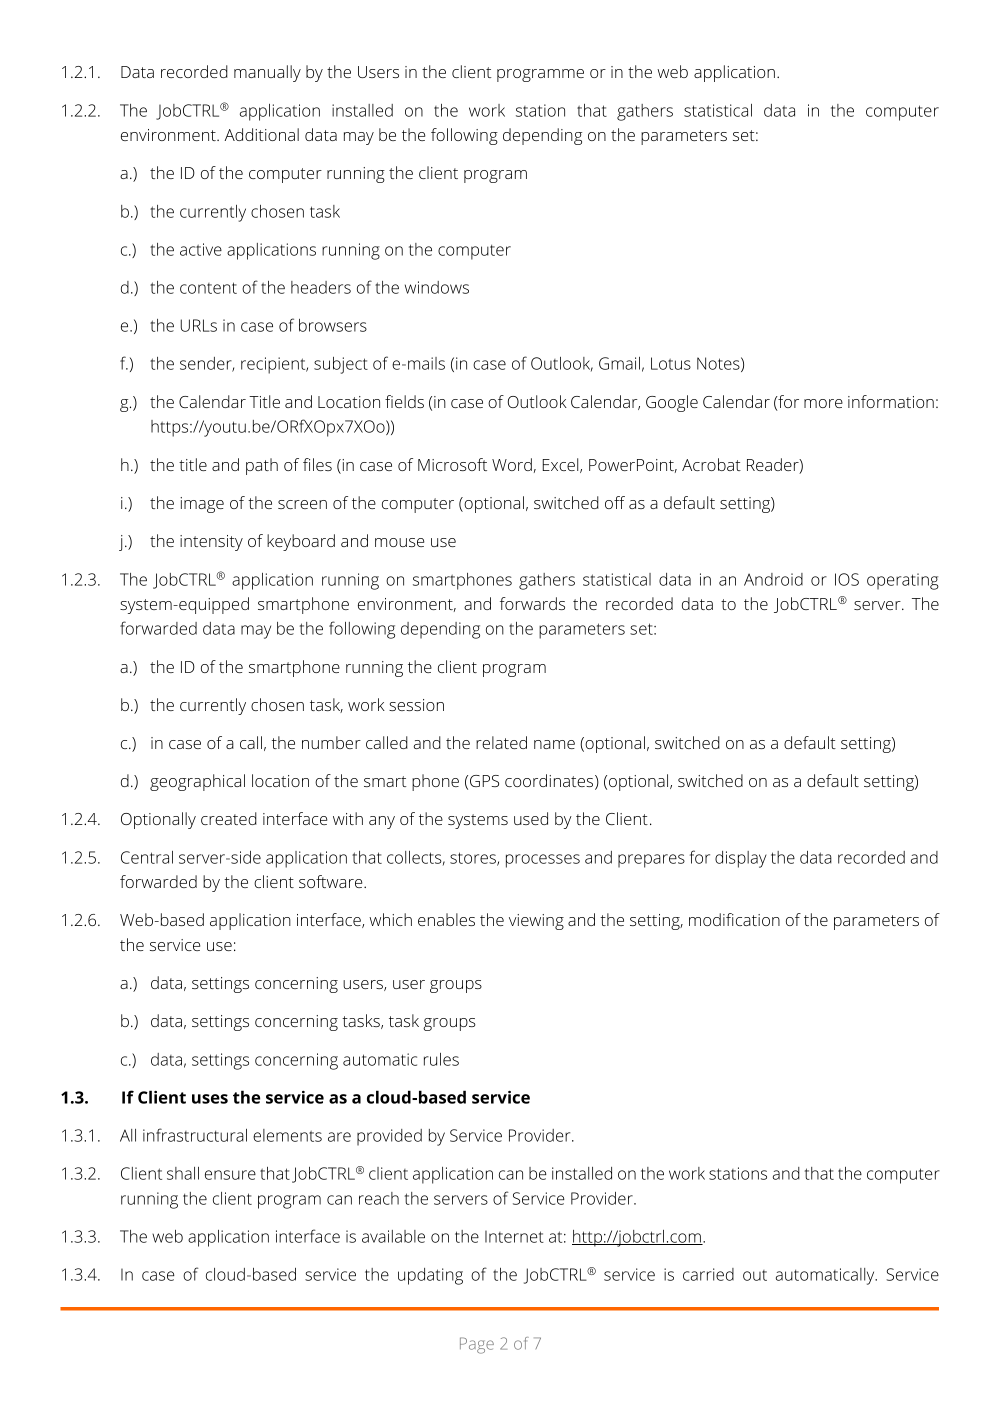 This document has width=1000, height=1414. I want to click on viewing, so click(536, 922).
